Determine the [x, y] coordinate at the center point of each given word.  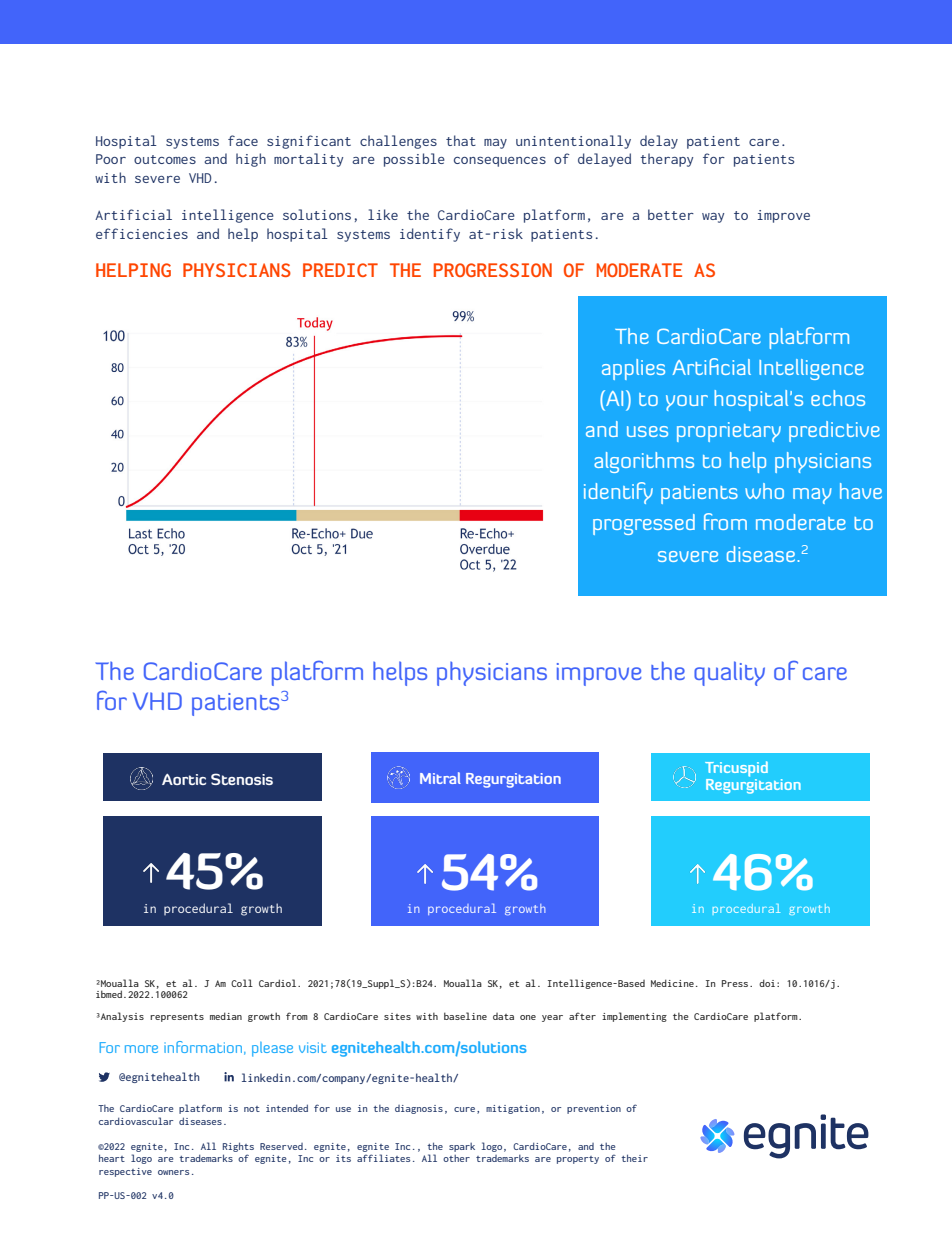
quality [729, 673]
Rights [238, 1147]
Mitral [440, 778]
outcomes [165, 159]
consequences [500, 162]
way [713, 218]
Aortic [184, 779]
